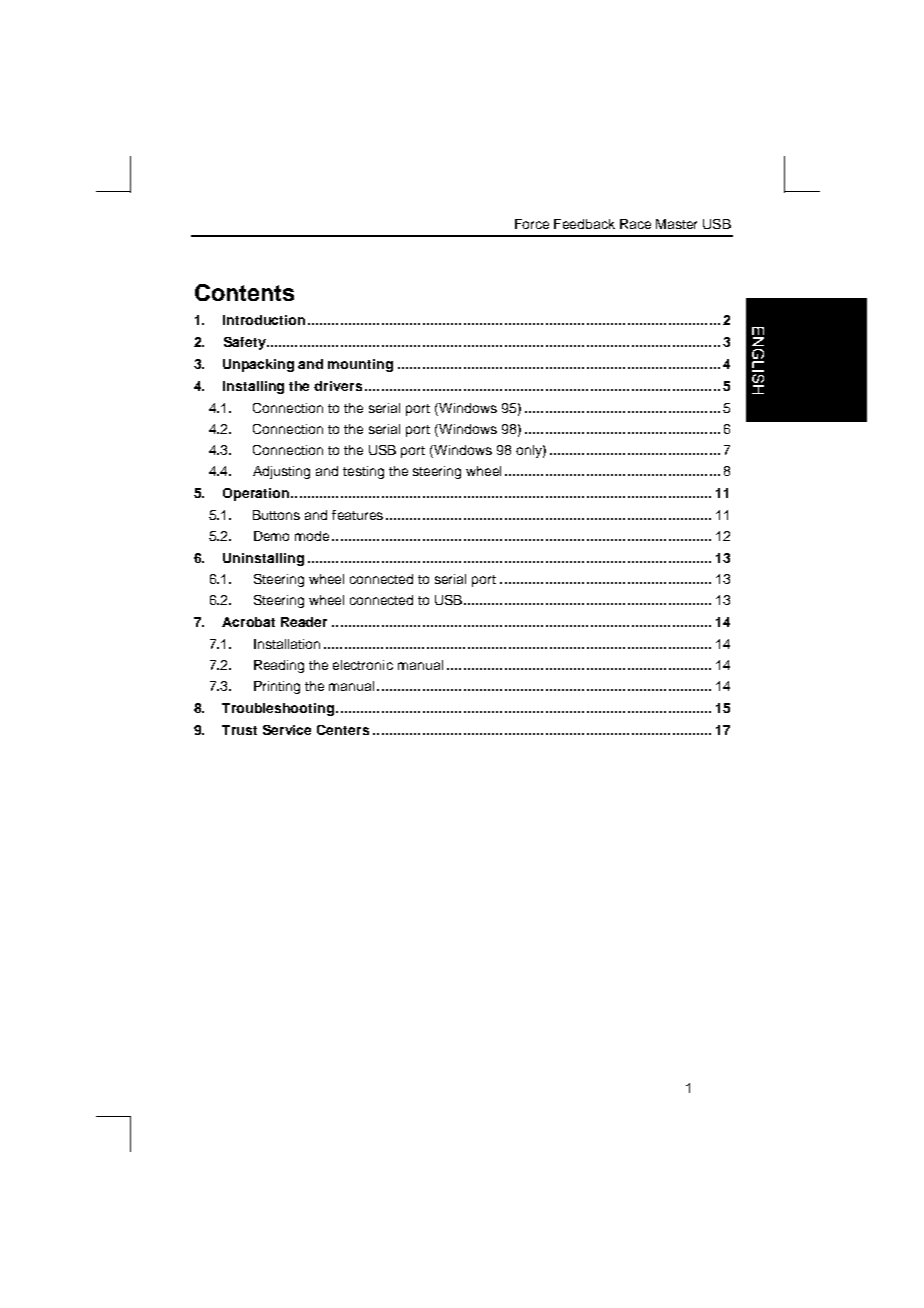  Describe the element at coordinates (277, 687) in the page. I see `Printing` at that location.
